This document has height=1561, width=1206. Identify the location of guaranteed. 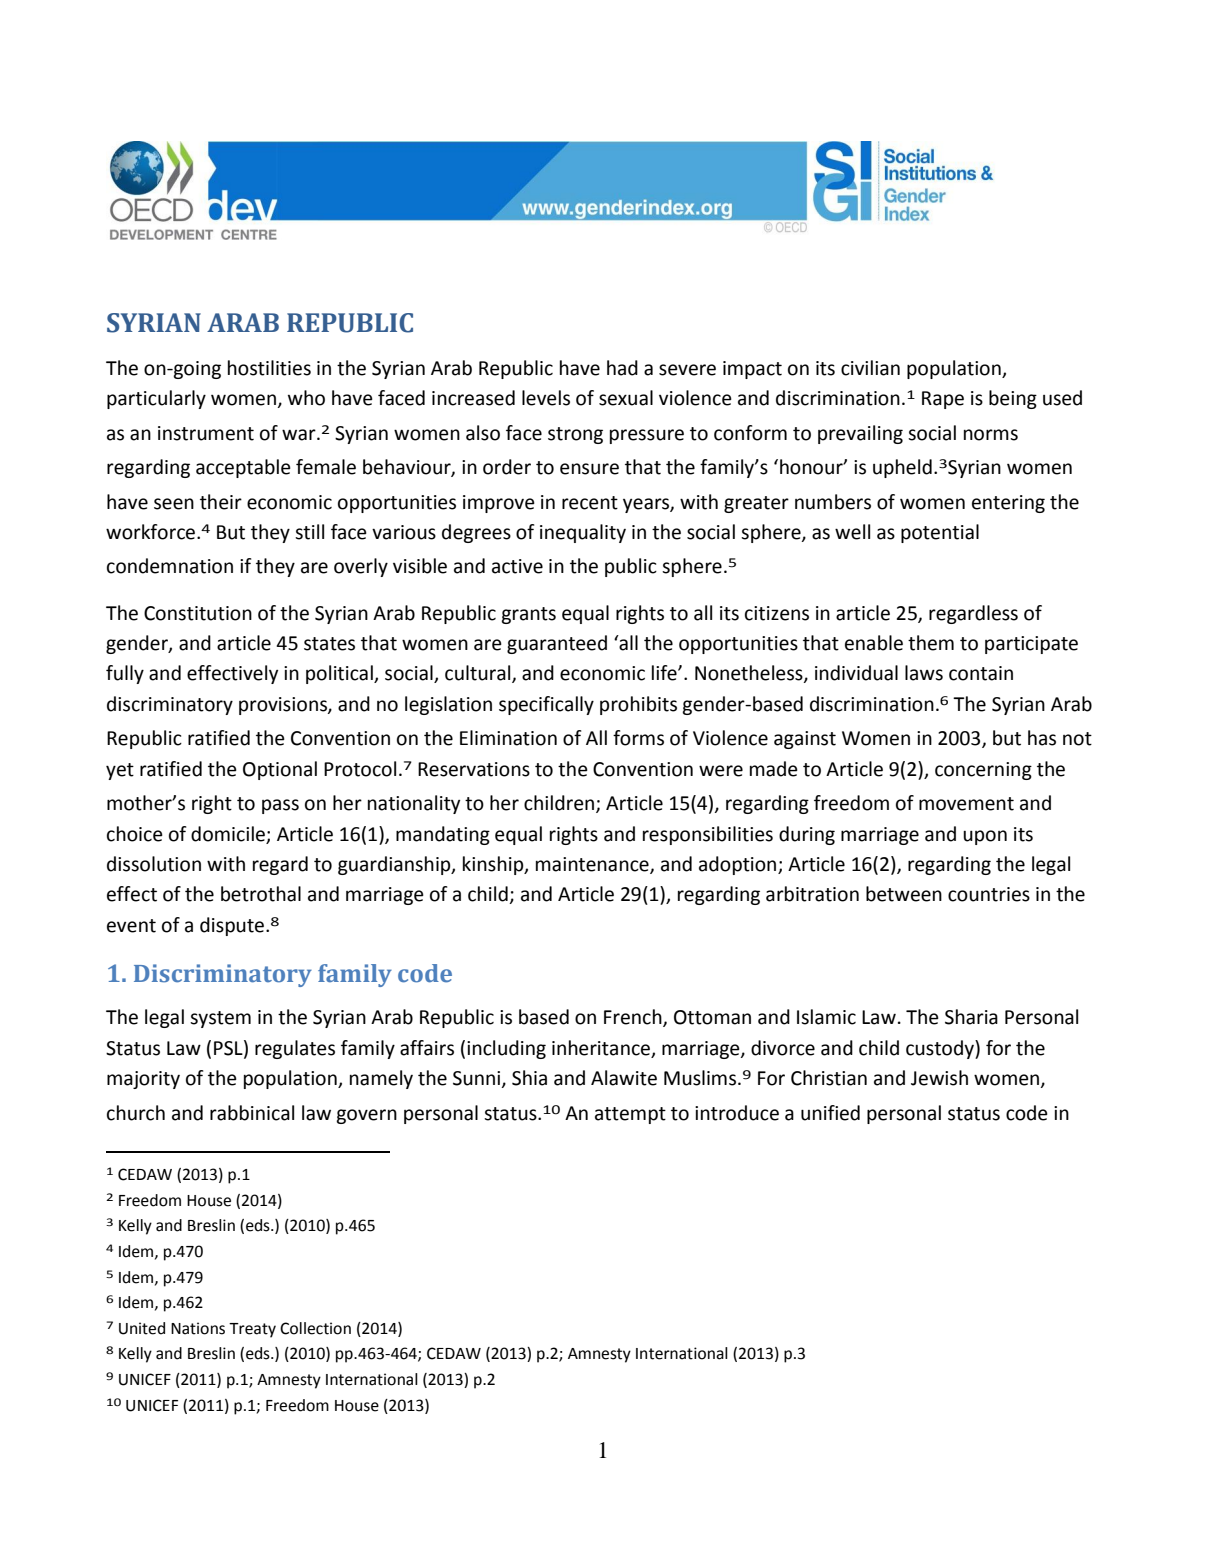
(557, 644).
